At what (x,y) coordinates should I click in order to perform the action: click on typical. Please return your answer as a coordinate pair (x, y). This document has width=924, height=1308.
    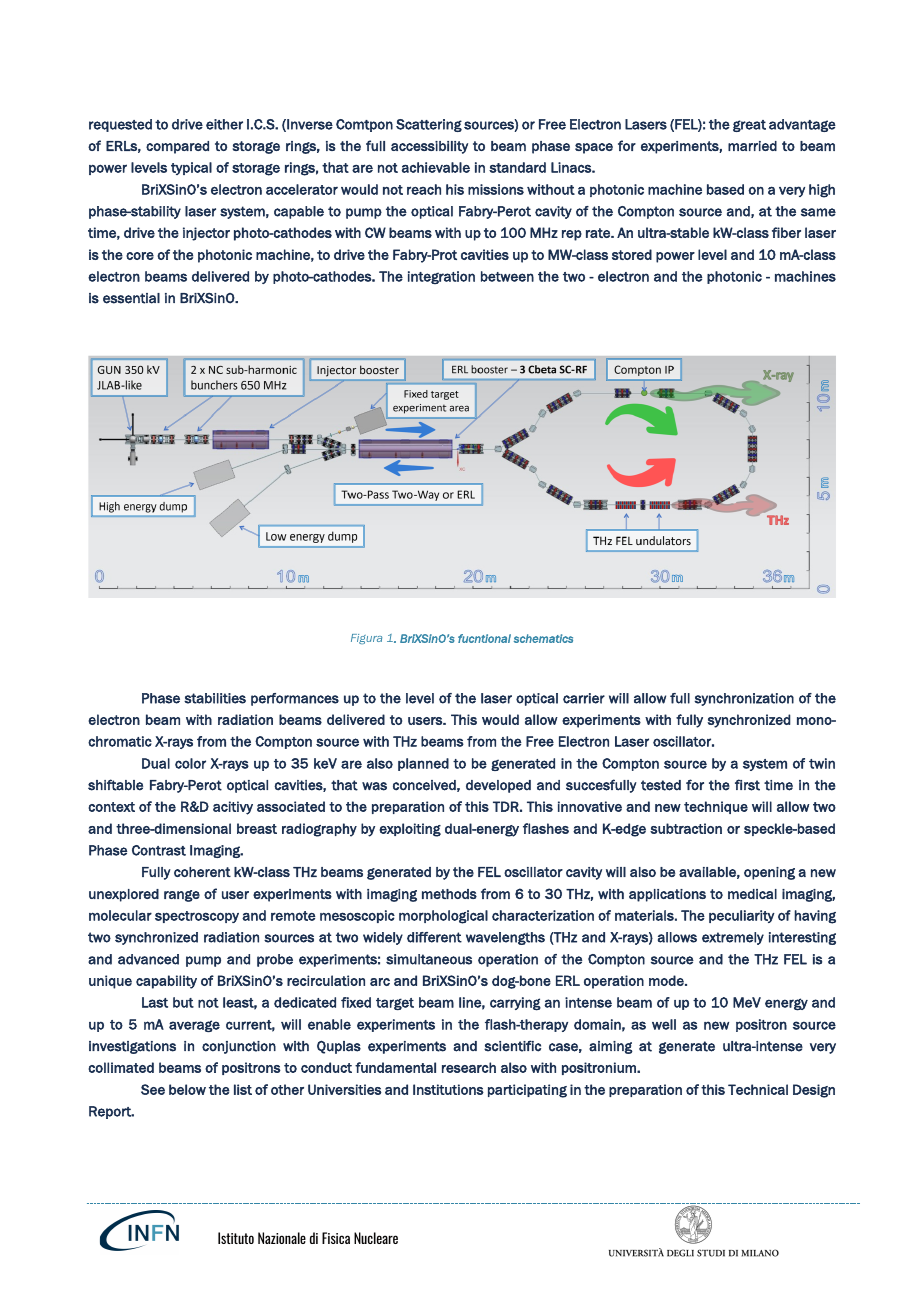
    Looking at the image, I should click on (191, 168).
